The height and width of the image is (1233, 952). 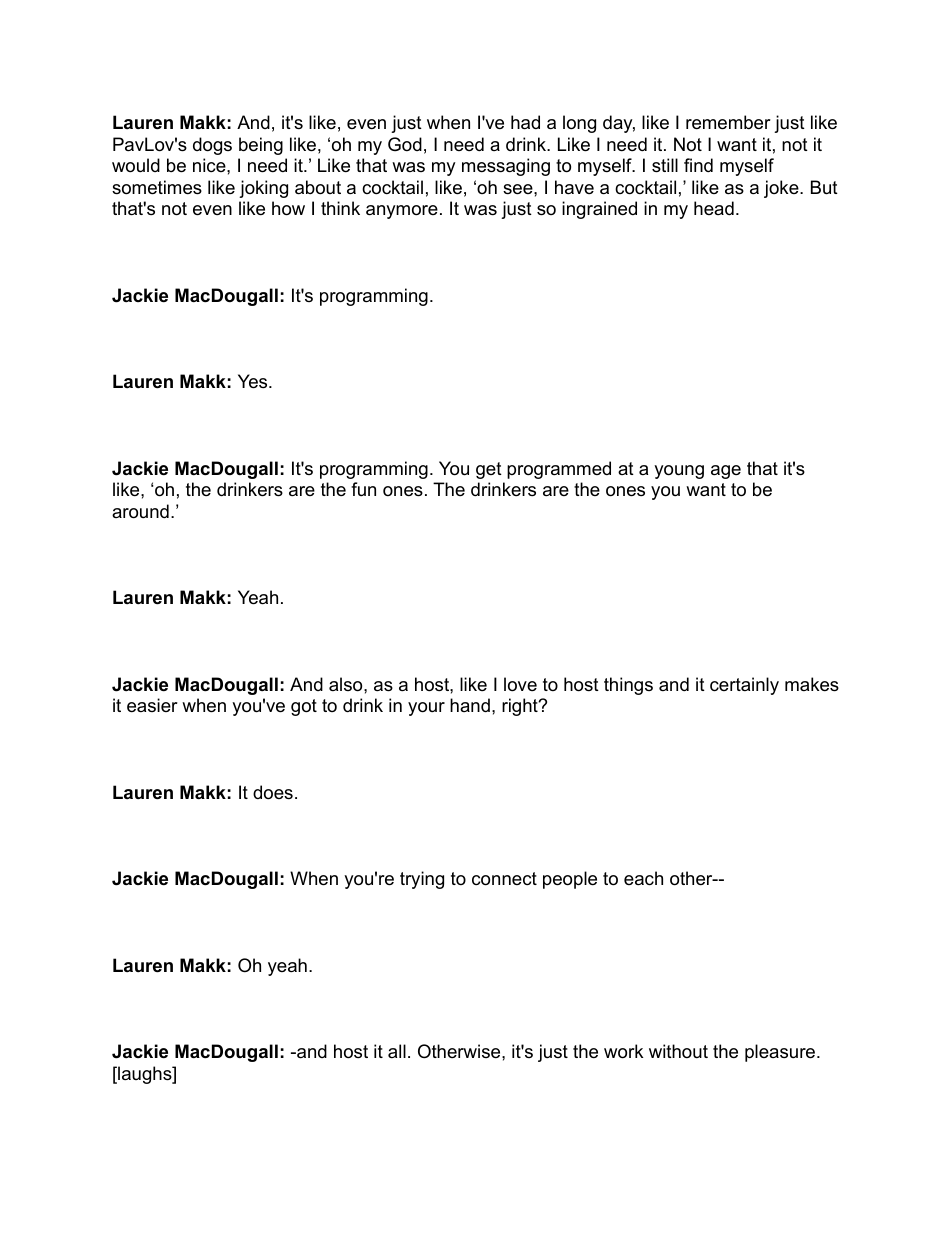 What do you see at coordinates (504, 879) in the image?
I see `connect` at bounding box center [504, 879].
